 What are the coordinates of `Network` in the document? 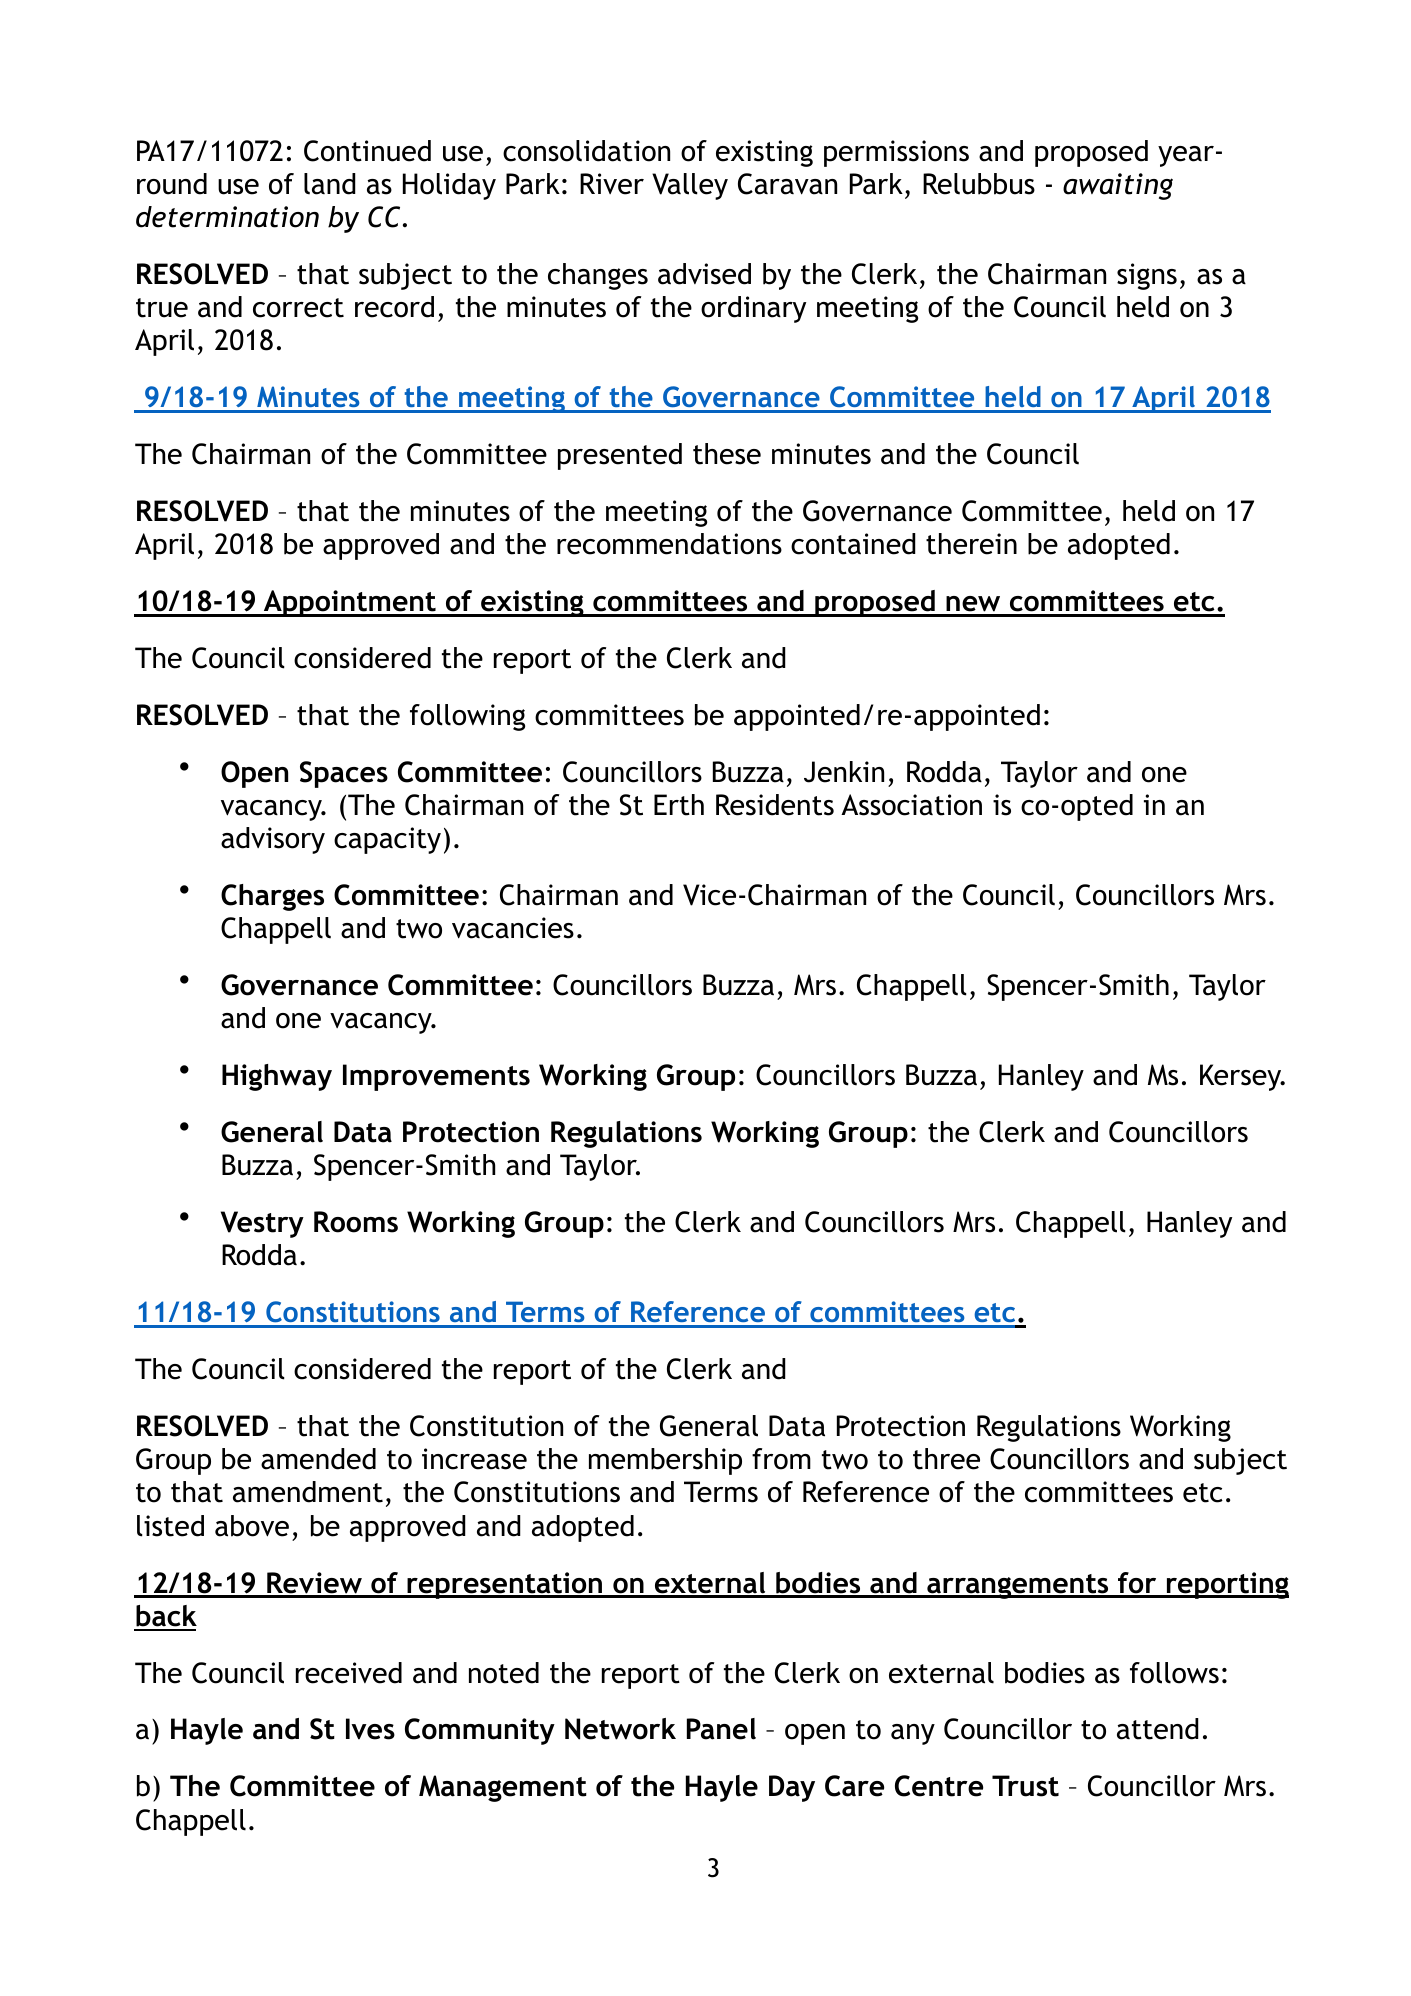 It's located at (620, 1729).
